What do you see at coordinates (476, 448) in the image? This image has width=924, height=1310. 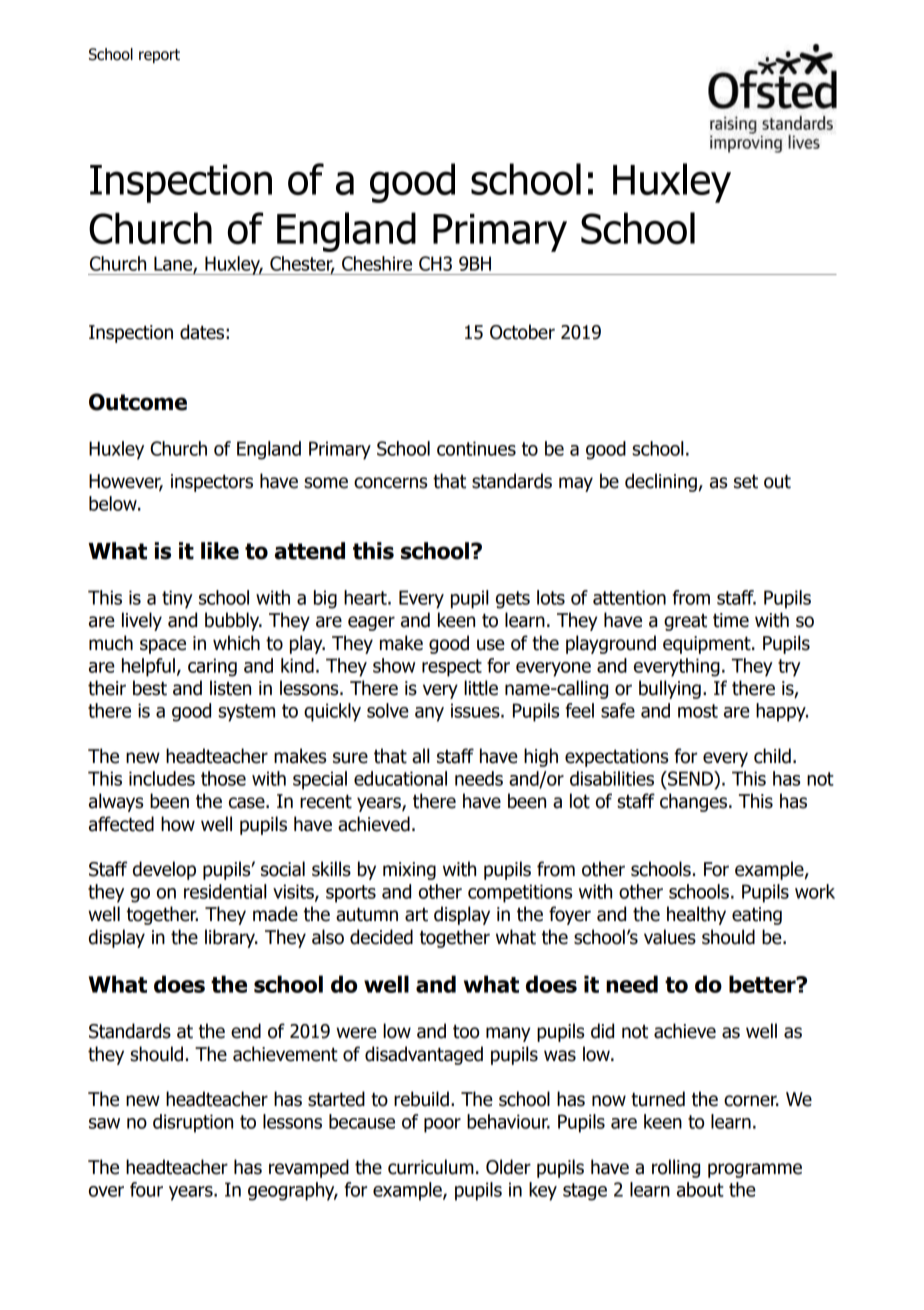 I see `continues` at bounding box center [476, 448].
